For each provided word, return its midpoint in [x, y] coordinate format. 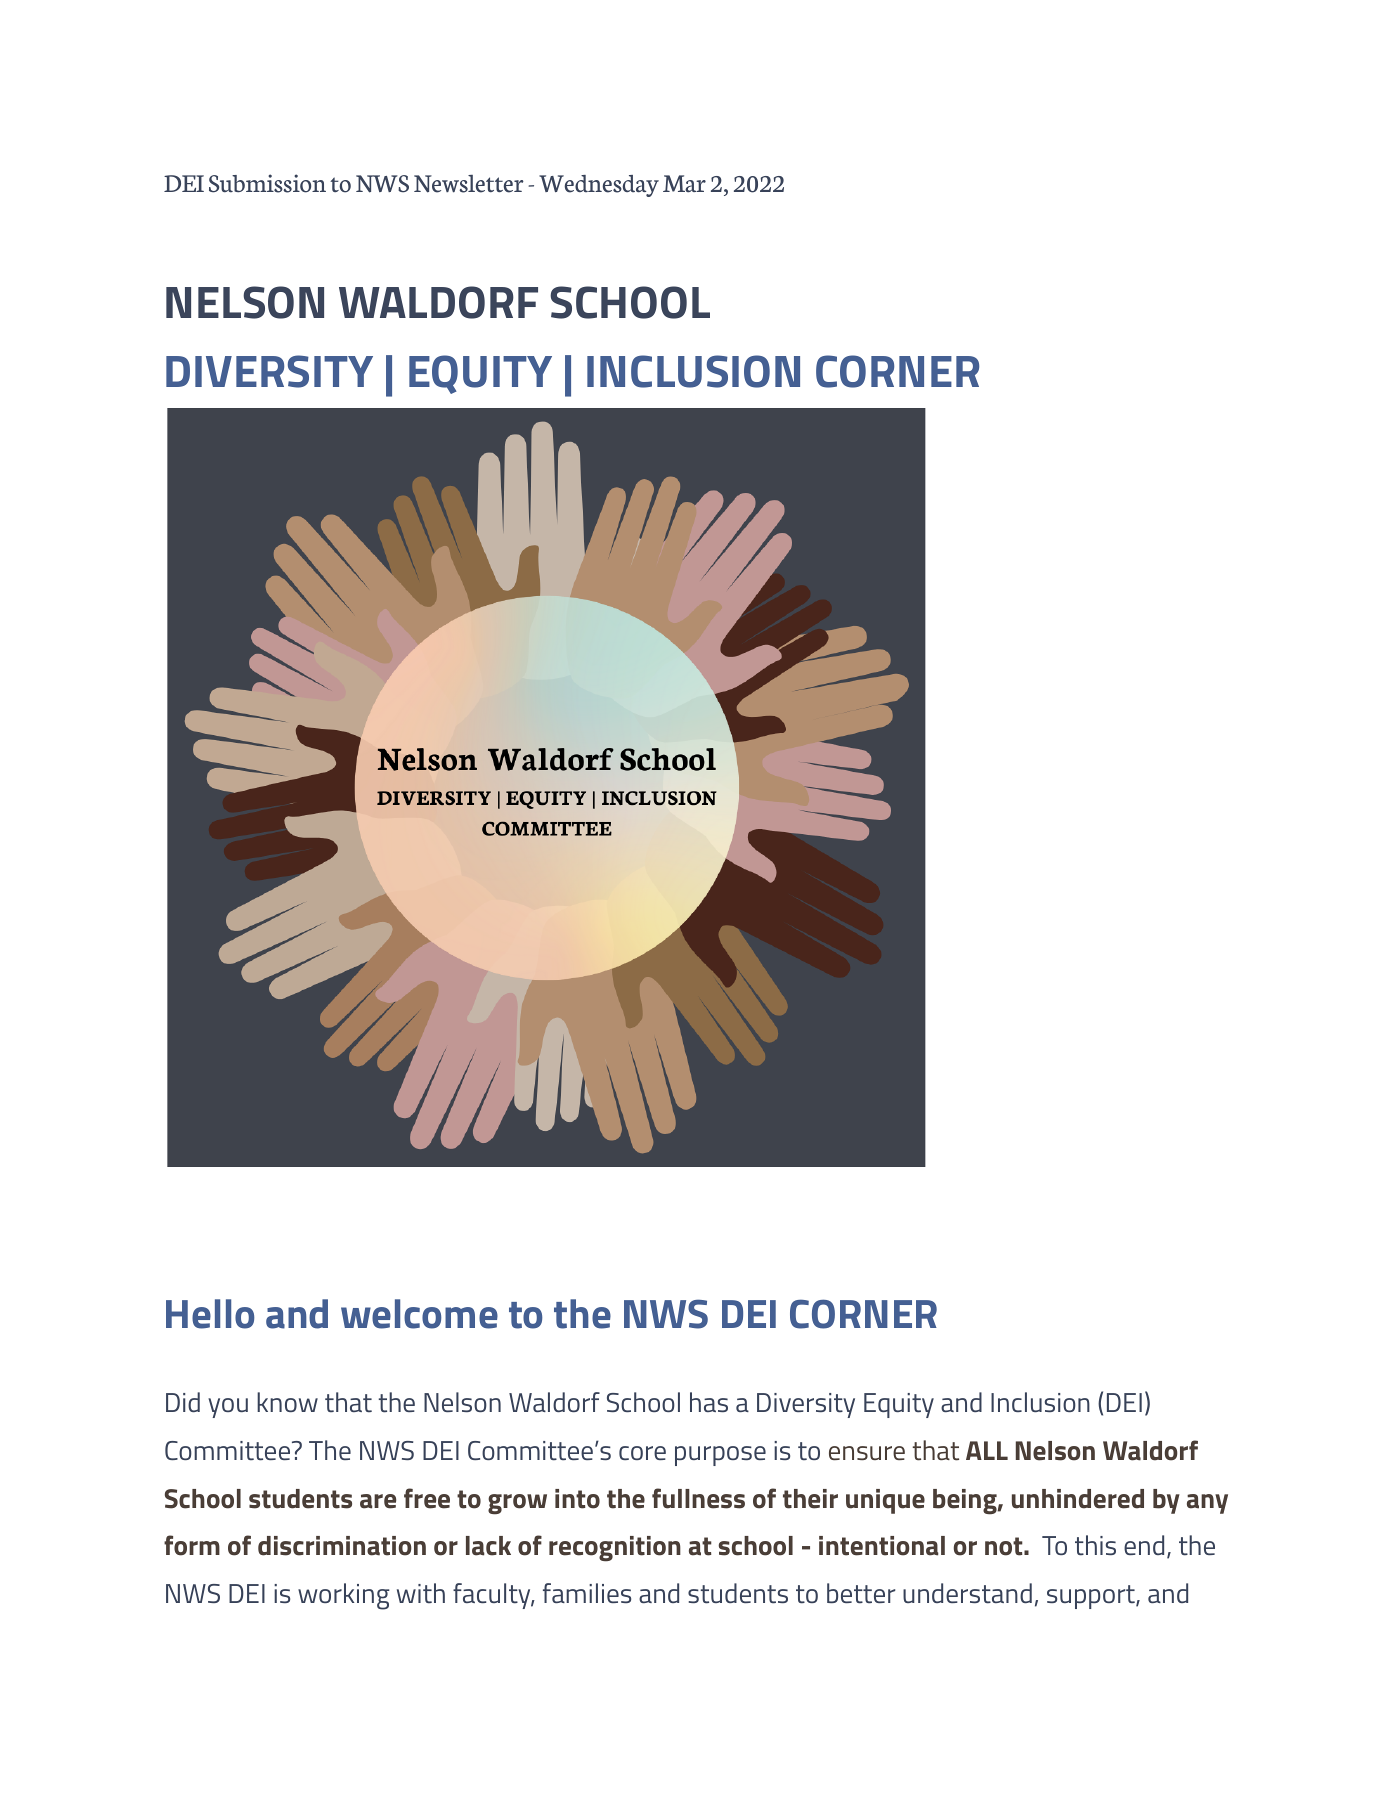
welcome [419, 1314]
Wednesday [599, 186]
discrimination [342, 1546]
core [642, 1453]
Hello [210, 1314]
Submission [267, 183]
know [287, 1402]
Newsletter [469, 184]
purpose [720, 1456]
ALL [987, 1450]
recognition [615, 1549]
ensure [867, 1453]
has [709, 1402]
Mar [684, 184]
